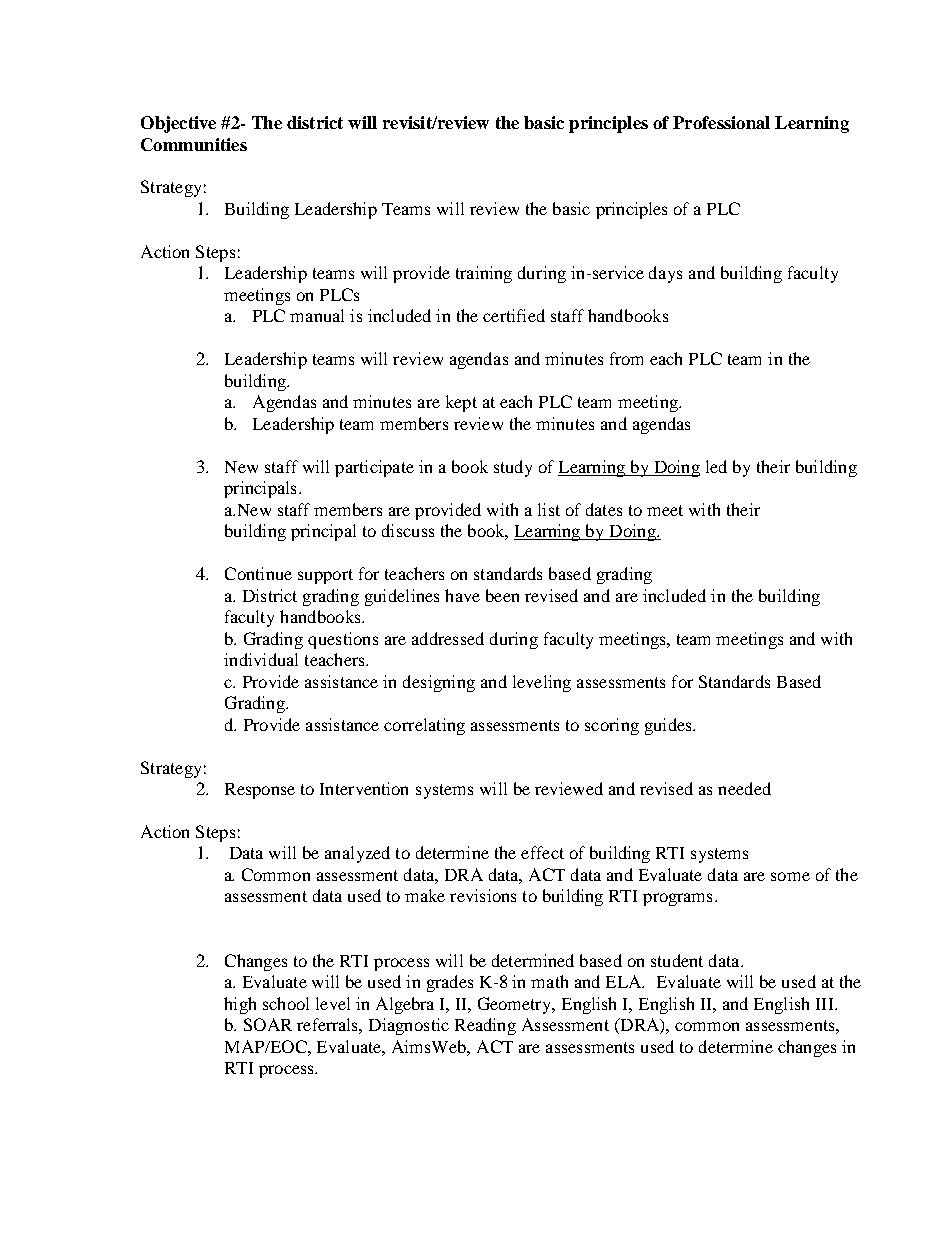 This image has width=952, height=1233. I want to click on been, so click(502, 595).
